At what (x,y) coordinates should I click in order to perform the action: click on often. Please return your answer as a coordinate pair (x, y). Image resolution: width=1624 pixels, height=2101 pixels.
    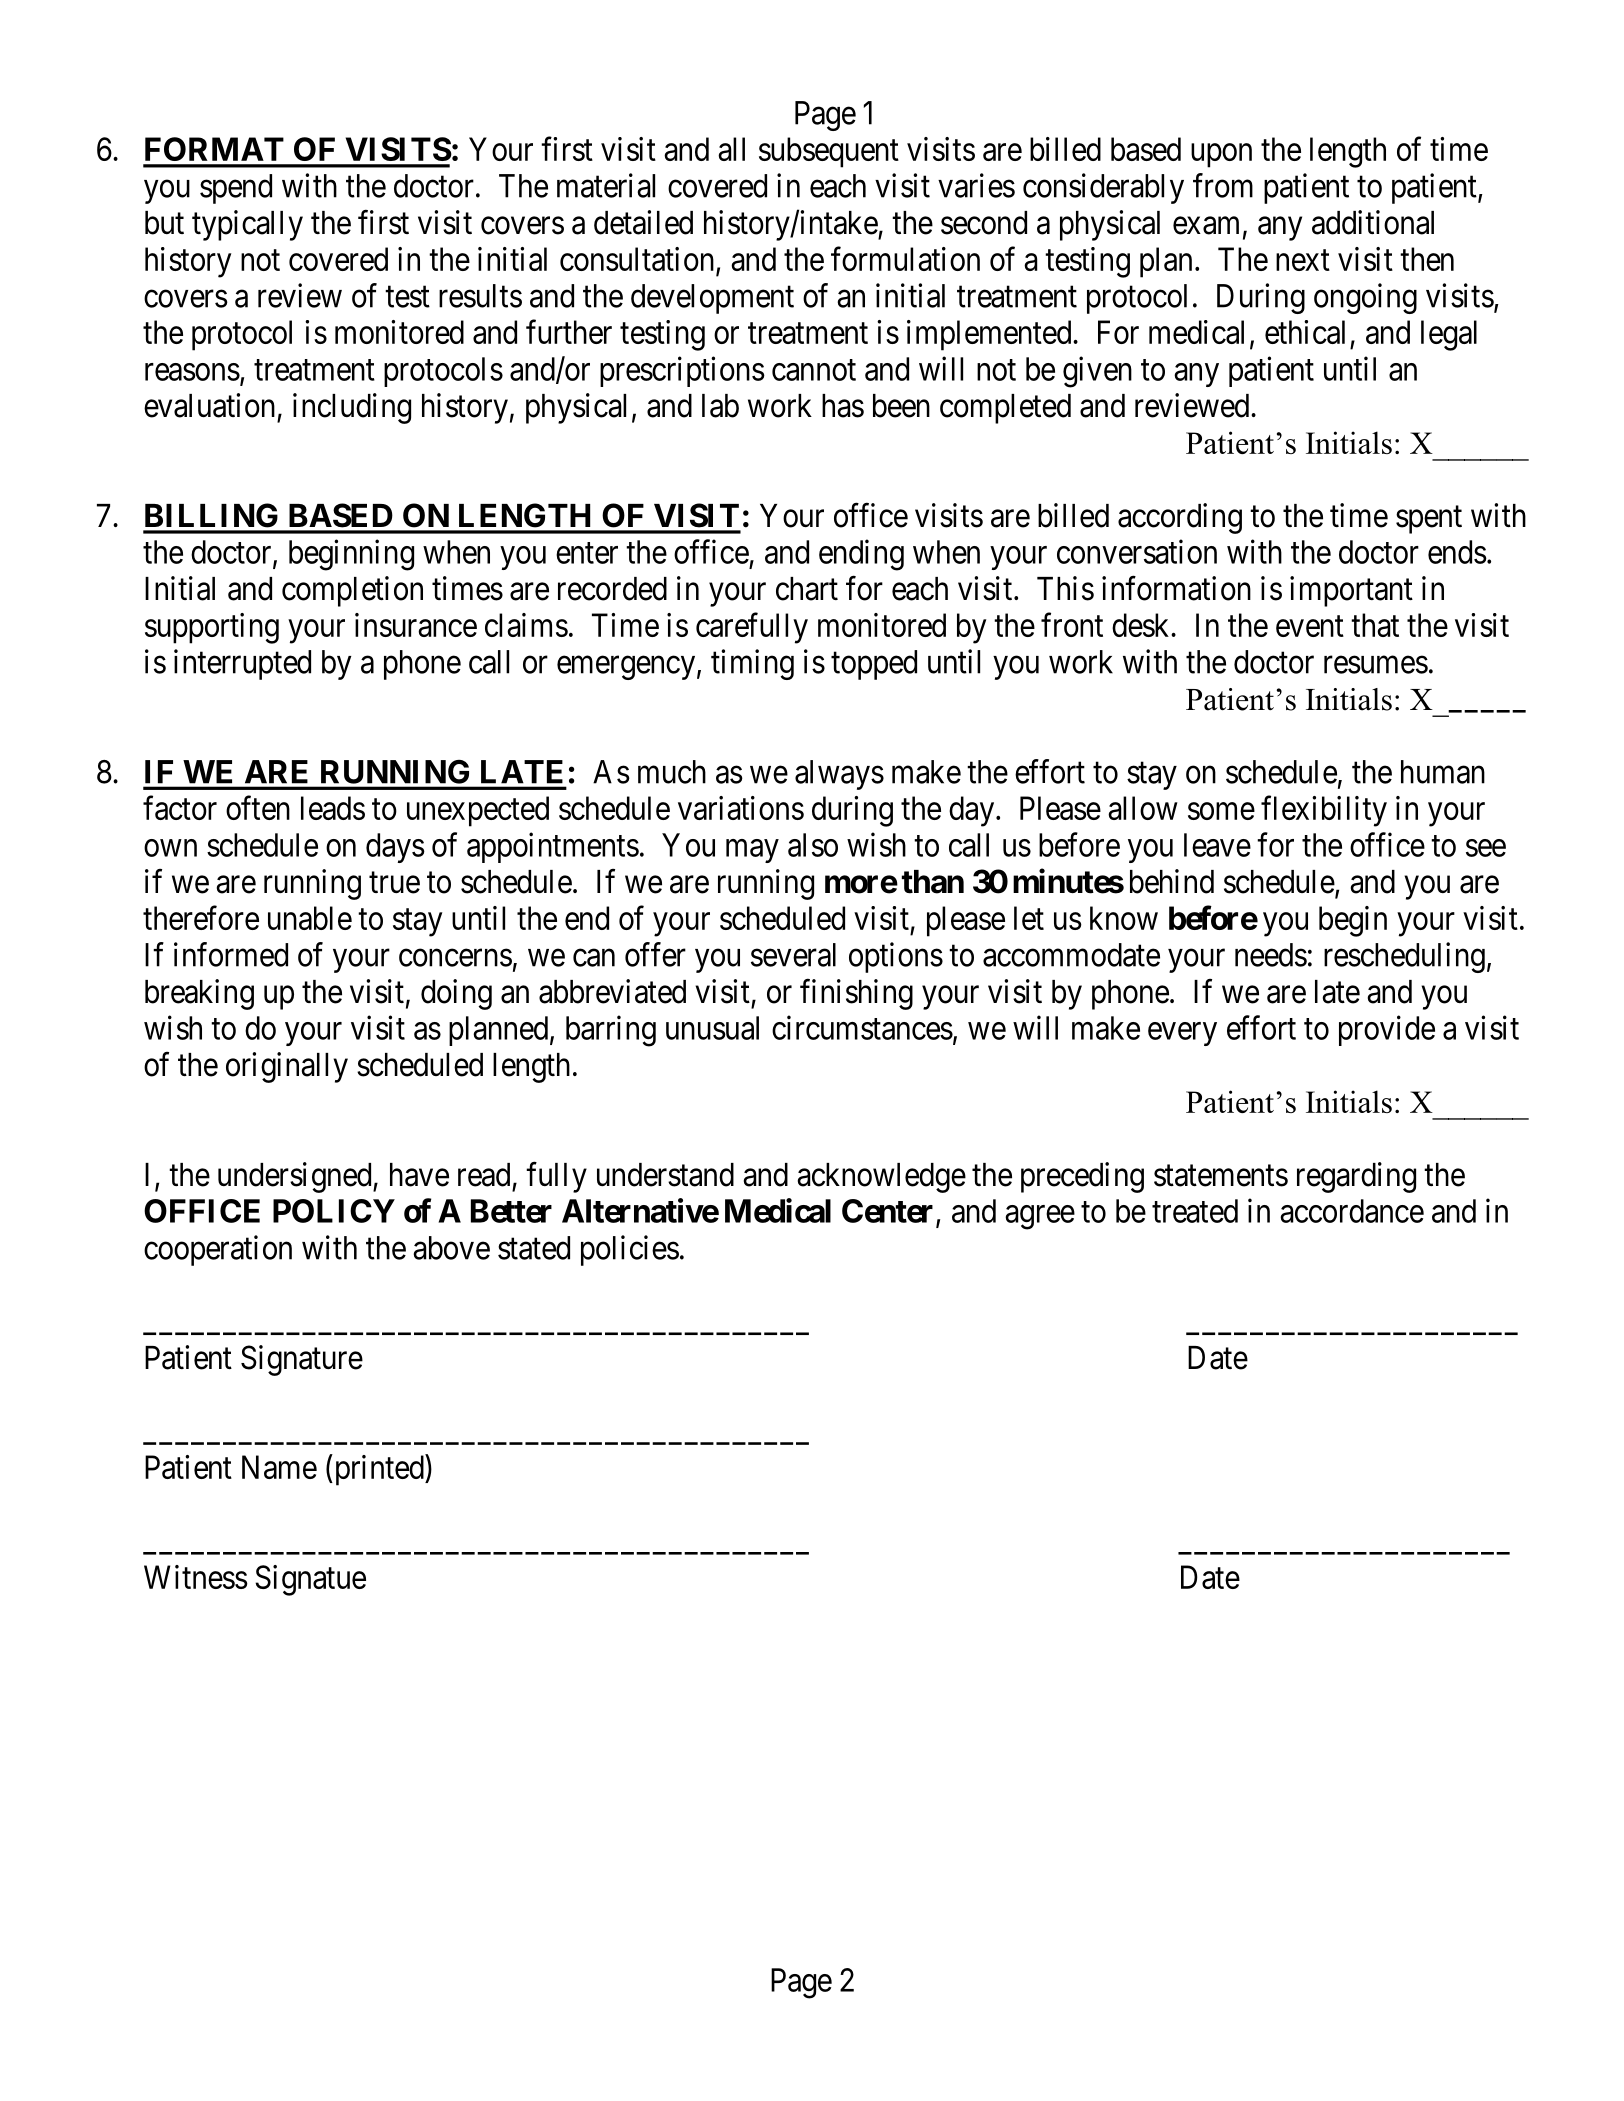
    Looking at the image, I should click on (258, 808).
